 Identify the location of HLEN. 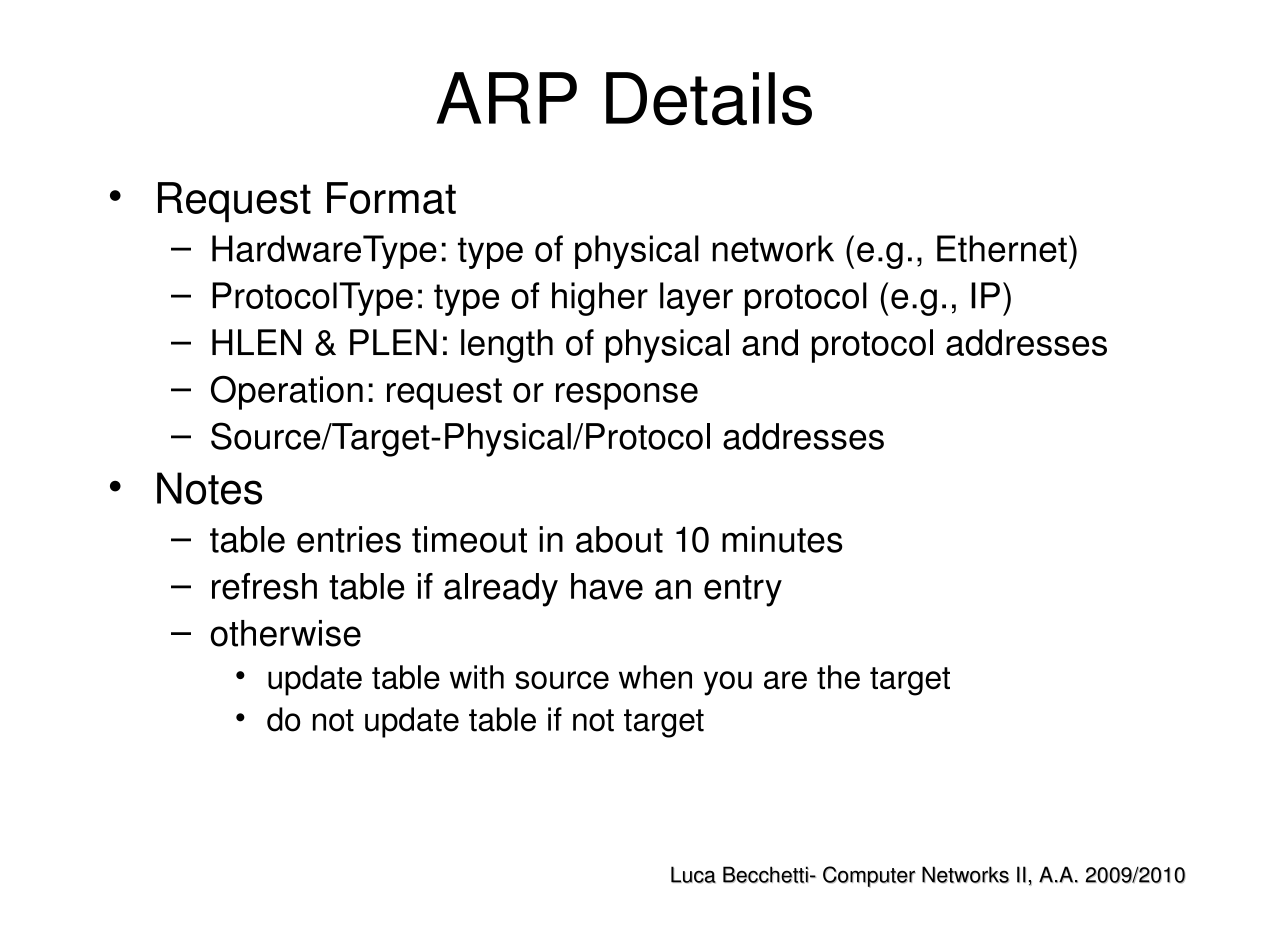
(256, 342).
